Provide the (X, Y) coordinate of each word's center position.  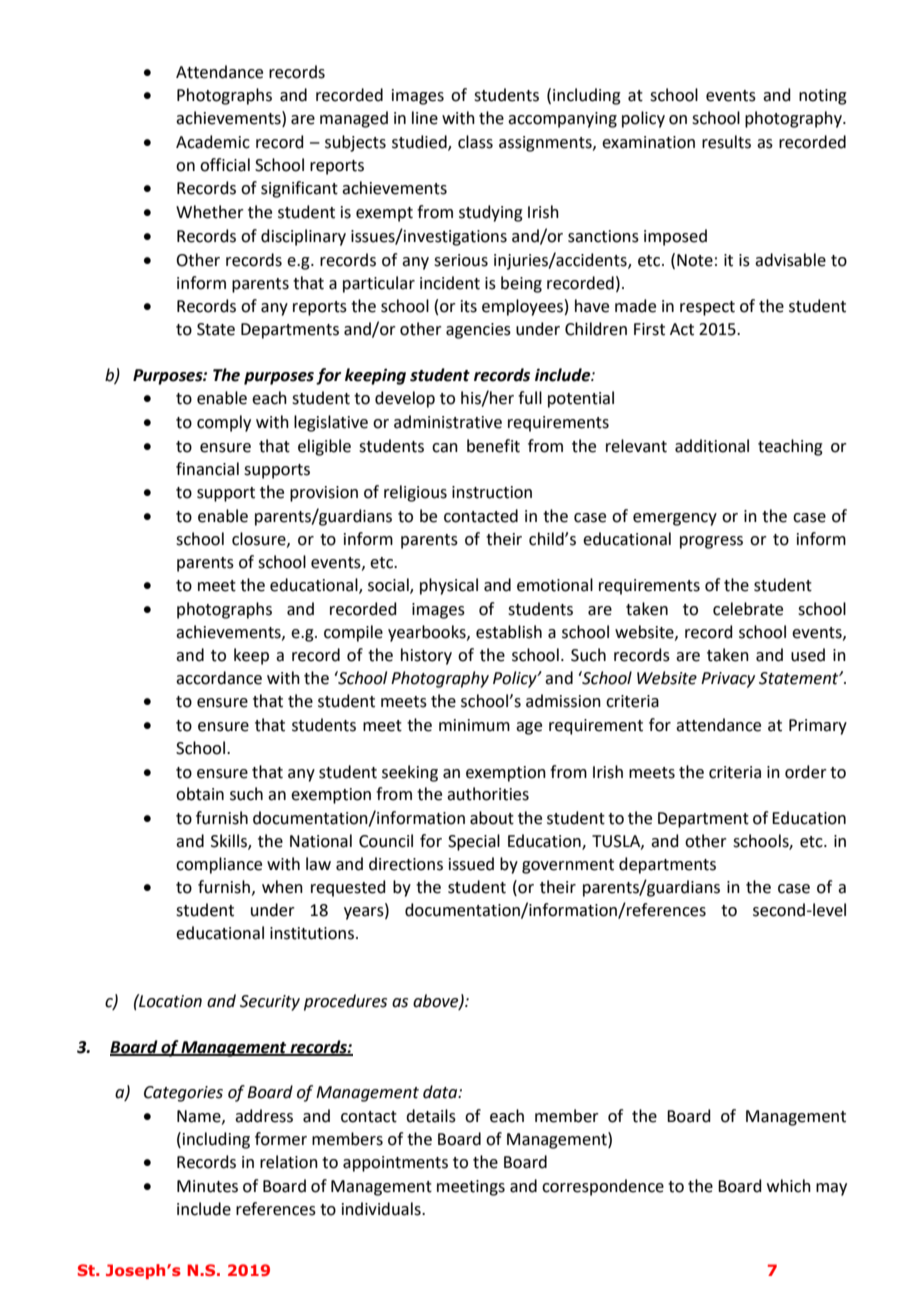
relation (289, 1162)
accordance (219, 678)
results (726, 142)
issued (471, 864)
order (806, 772)
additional (712, 446)
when (282, 887)
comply (224, 423)
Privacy (728, 680)
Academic (213, 142)
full (530, 398)
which (789, 1186)
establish (509, 632)
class (475, 142)
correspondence (603, 1187)
